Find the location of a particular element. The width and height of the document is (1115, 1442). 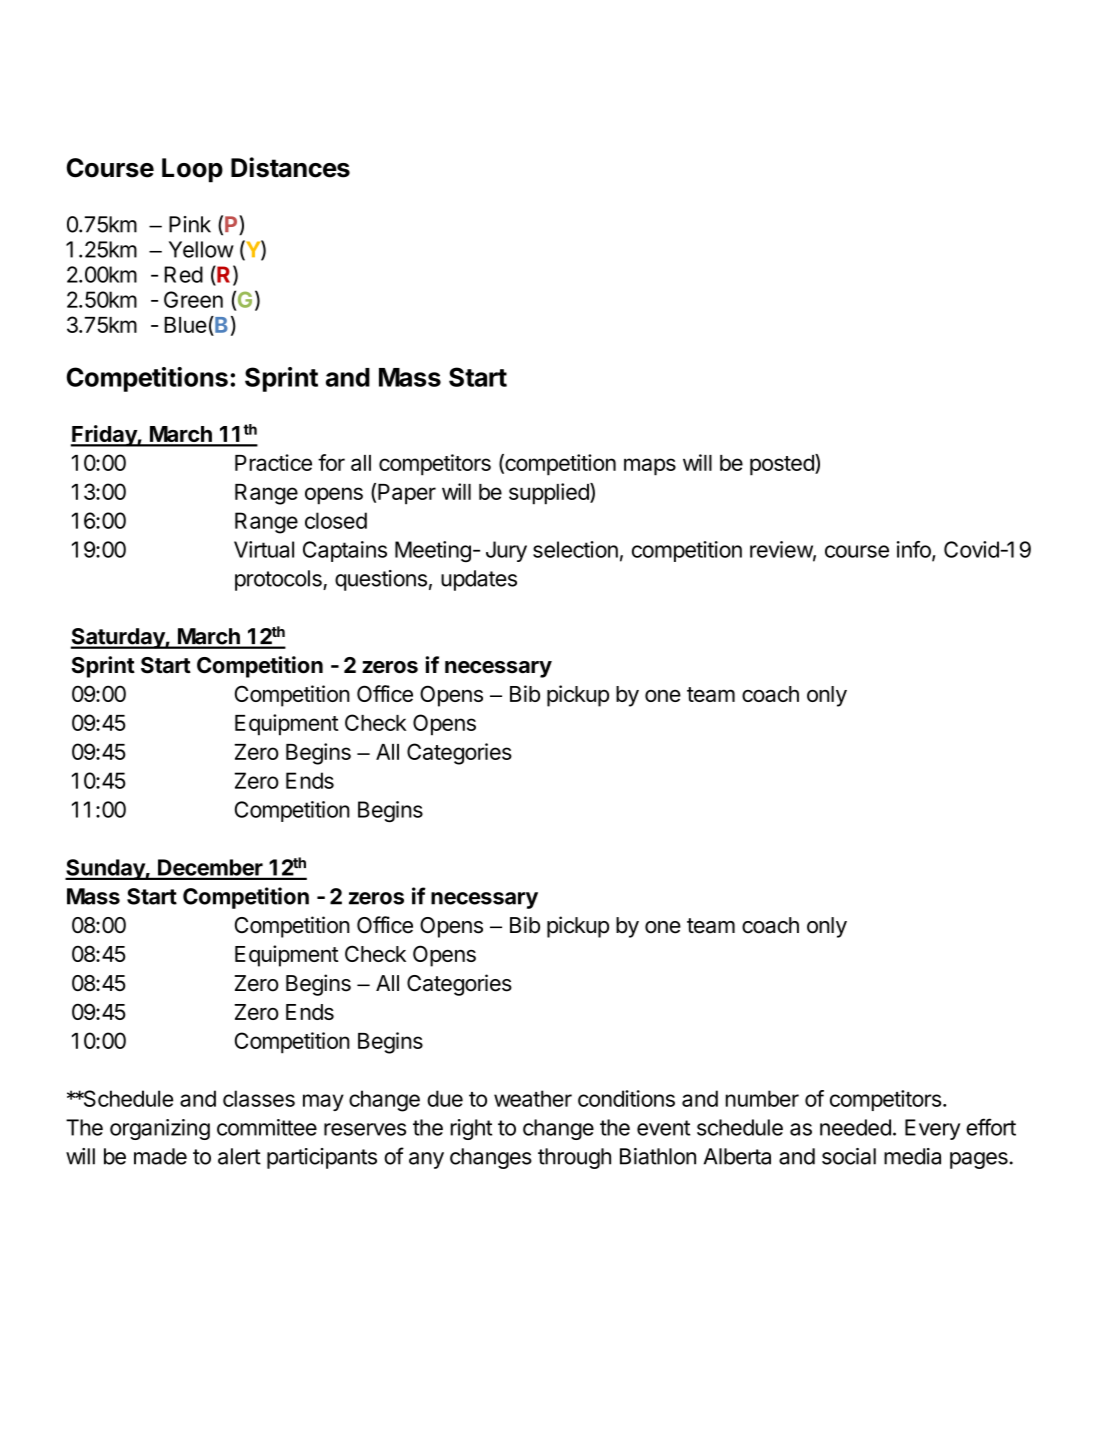

committee is located at coordinates (267, 1127).
